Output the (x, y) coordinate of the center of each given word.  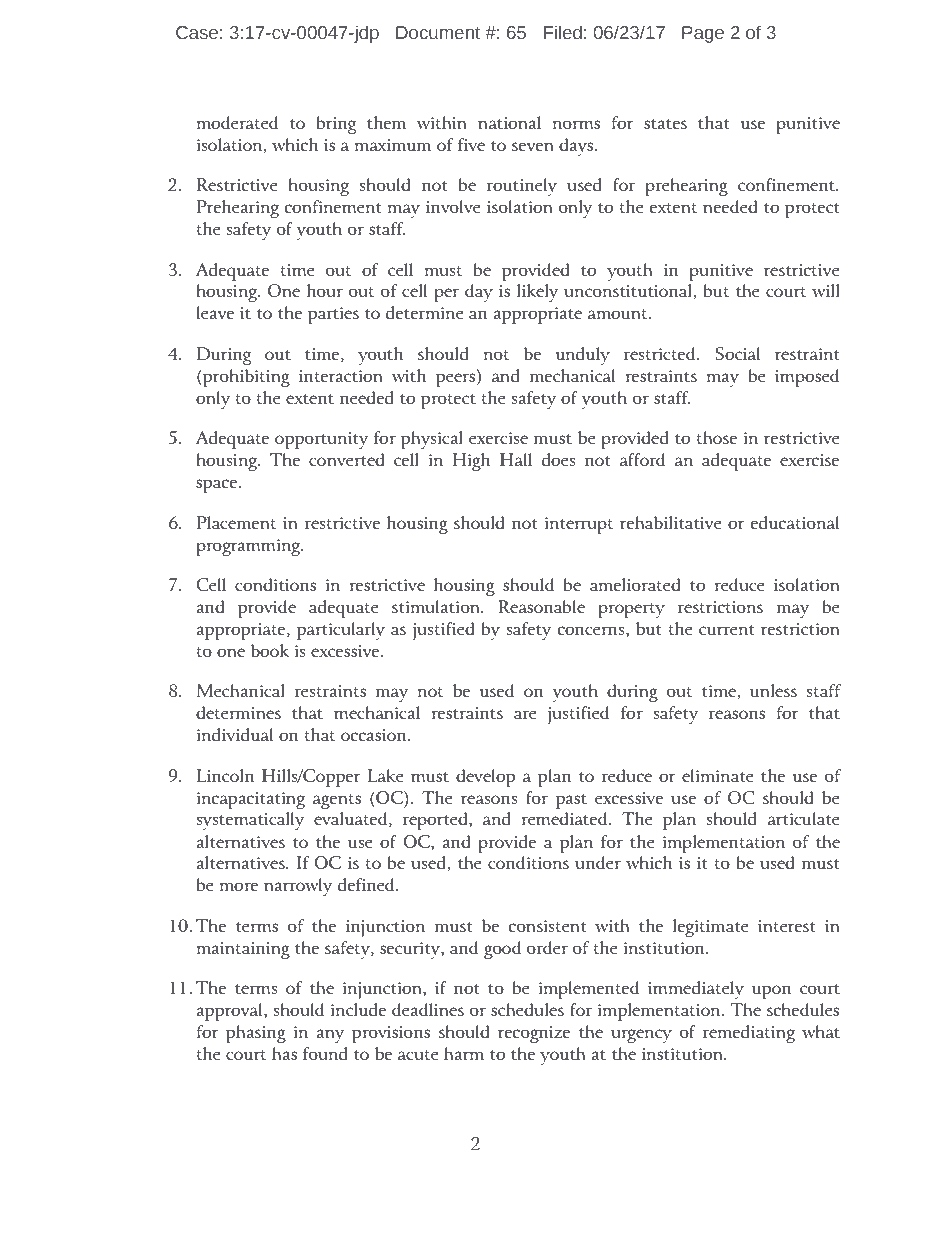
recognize (534, 1034)
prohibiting (245, 378)
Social (737, 353)
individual (235, 734)
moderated (237, 122)
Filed (563, 32)
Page (703, 34)
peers (455, 380)
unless (773, 690)
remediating (749, 1034)
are (525, 714)
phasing (256, 1034)
